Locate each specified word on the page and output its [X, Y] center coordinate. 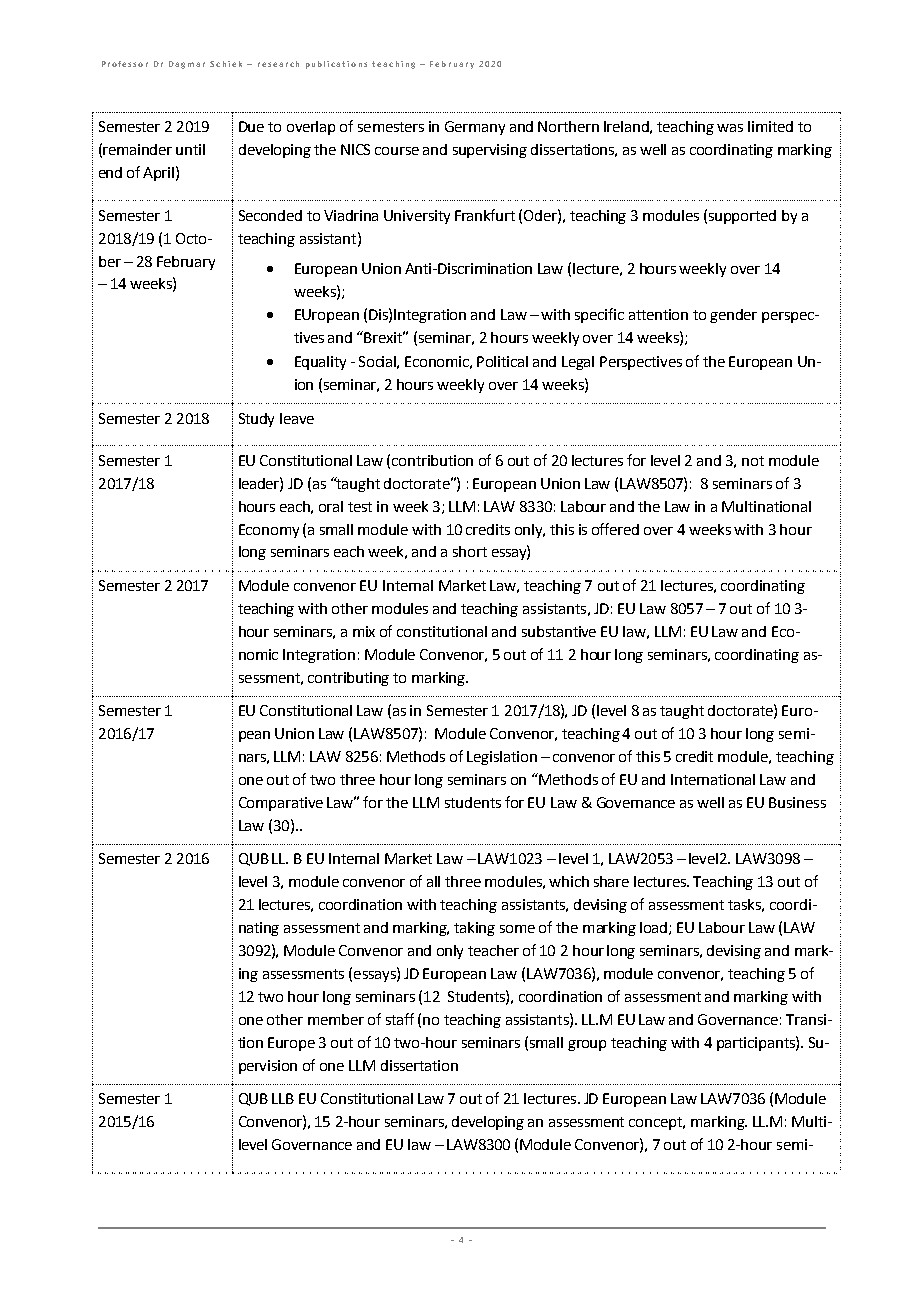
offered [615, 529]
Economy [269, 531]
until [190, 149]
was [730, 128]
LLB [283, 1098]
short [470, 551]
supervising [490, 151]
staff [400, 1019]
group [587, 1045]
